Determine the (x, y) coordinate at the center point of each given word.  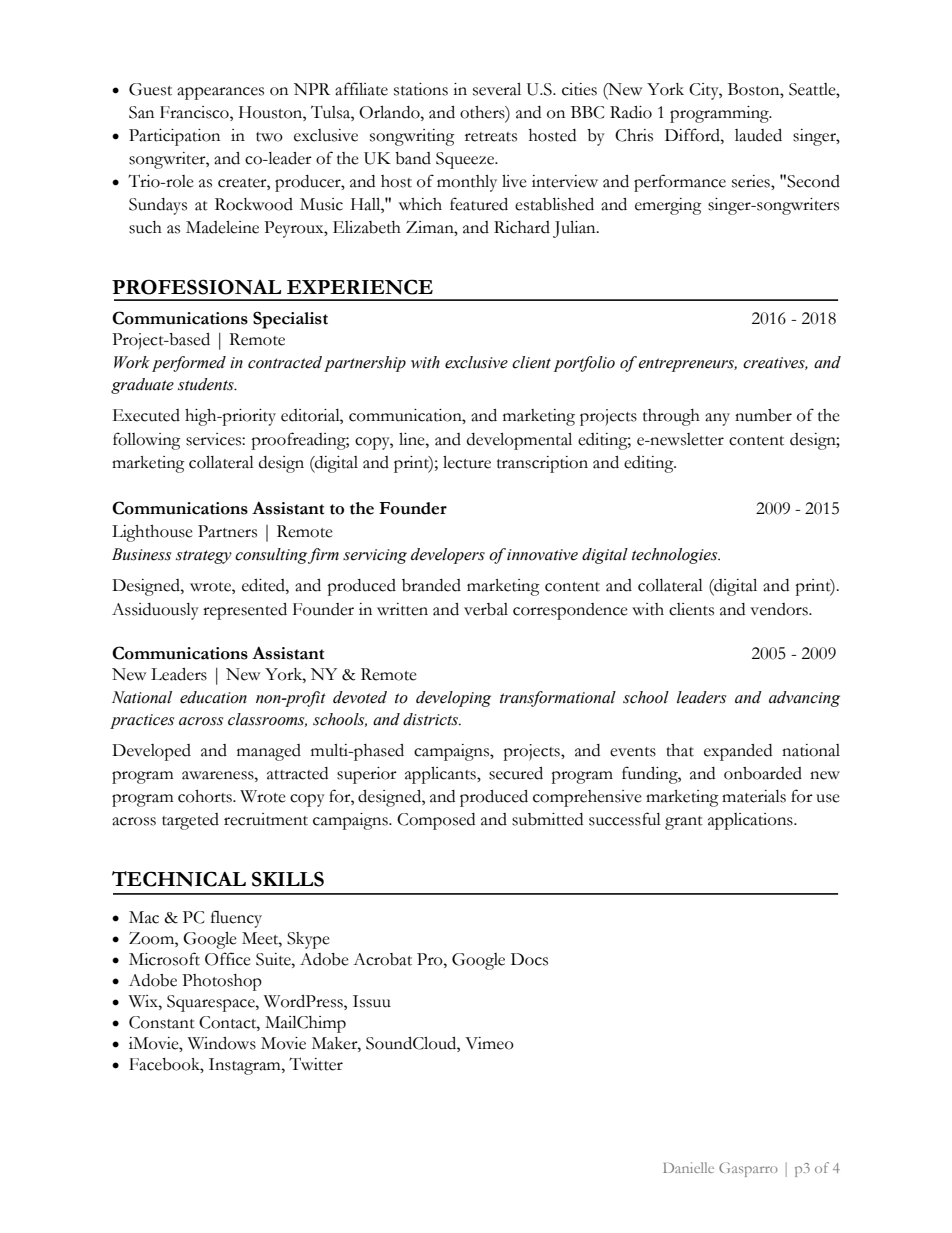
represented (245, 611)
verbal (486, 609)
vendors (780, 609)
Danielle (688, 1167)
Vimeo (489, 1043)
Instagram (246, 1066)
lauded (758, 135)
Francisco (195, 112)
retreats (491, 137)
